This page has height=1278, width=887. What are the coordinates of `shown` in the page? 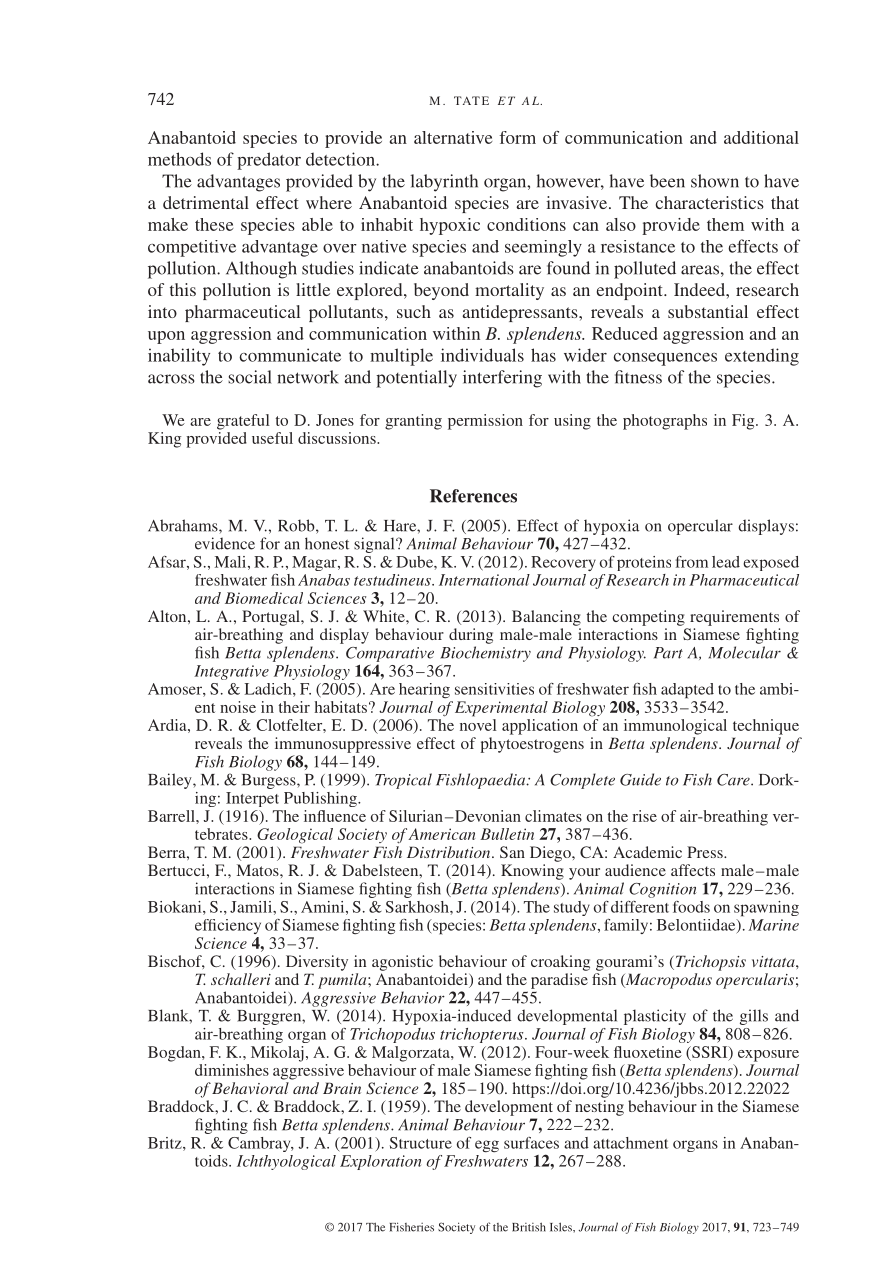 It's located at (715, 181).
